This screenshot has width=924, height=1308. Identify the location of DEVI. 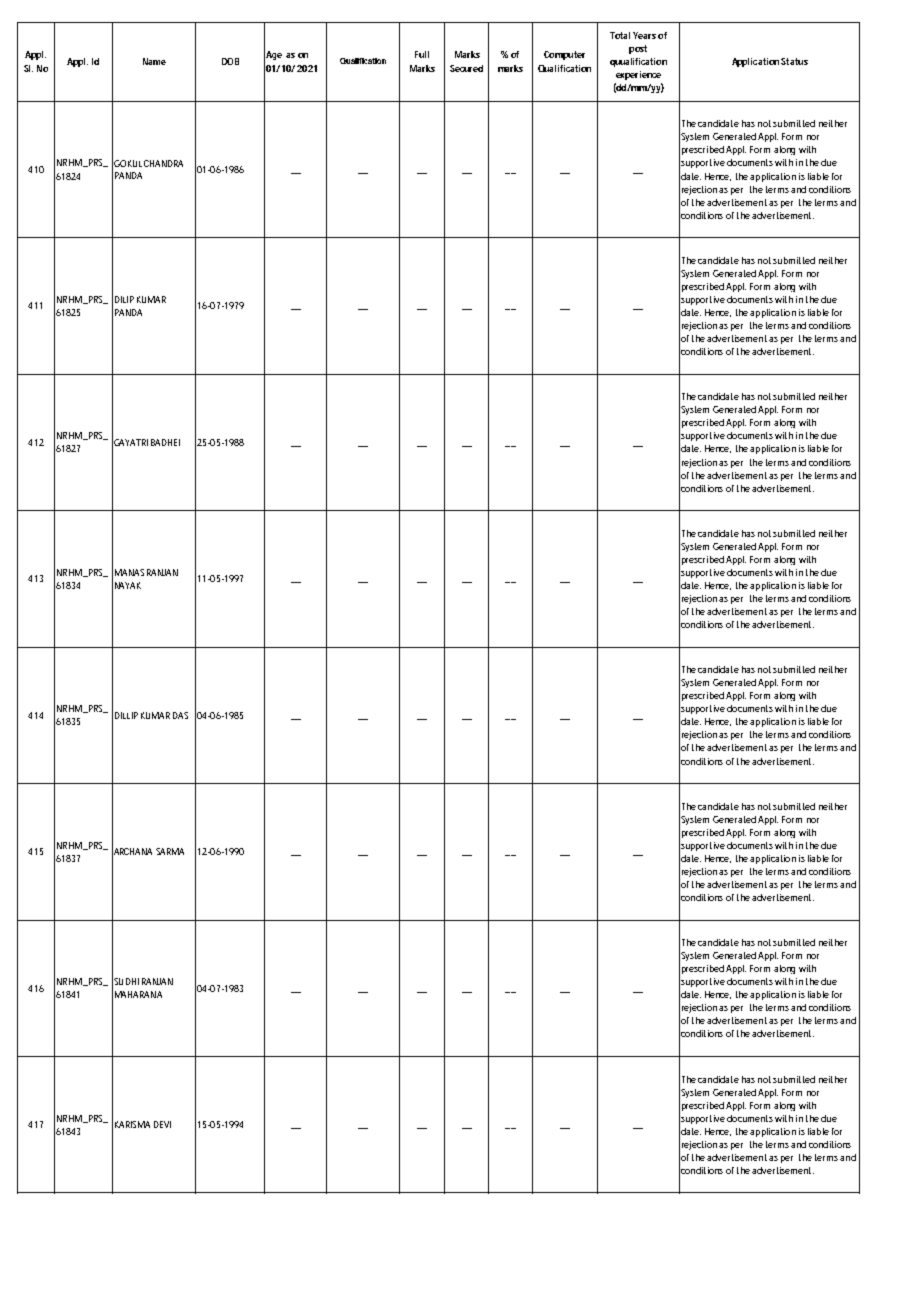
(162, 1124).
